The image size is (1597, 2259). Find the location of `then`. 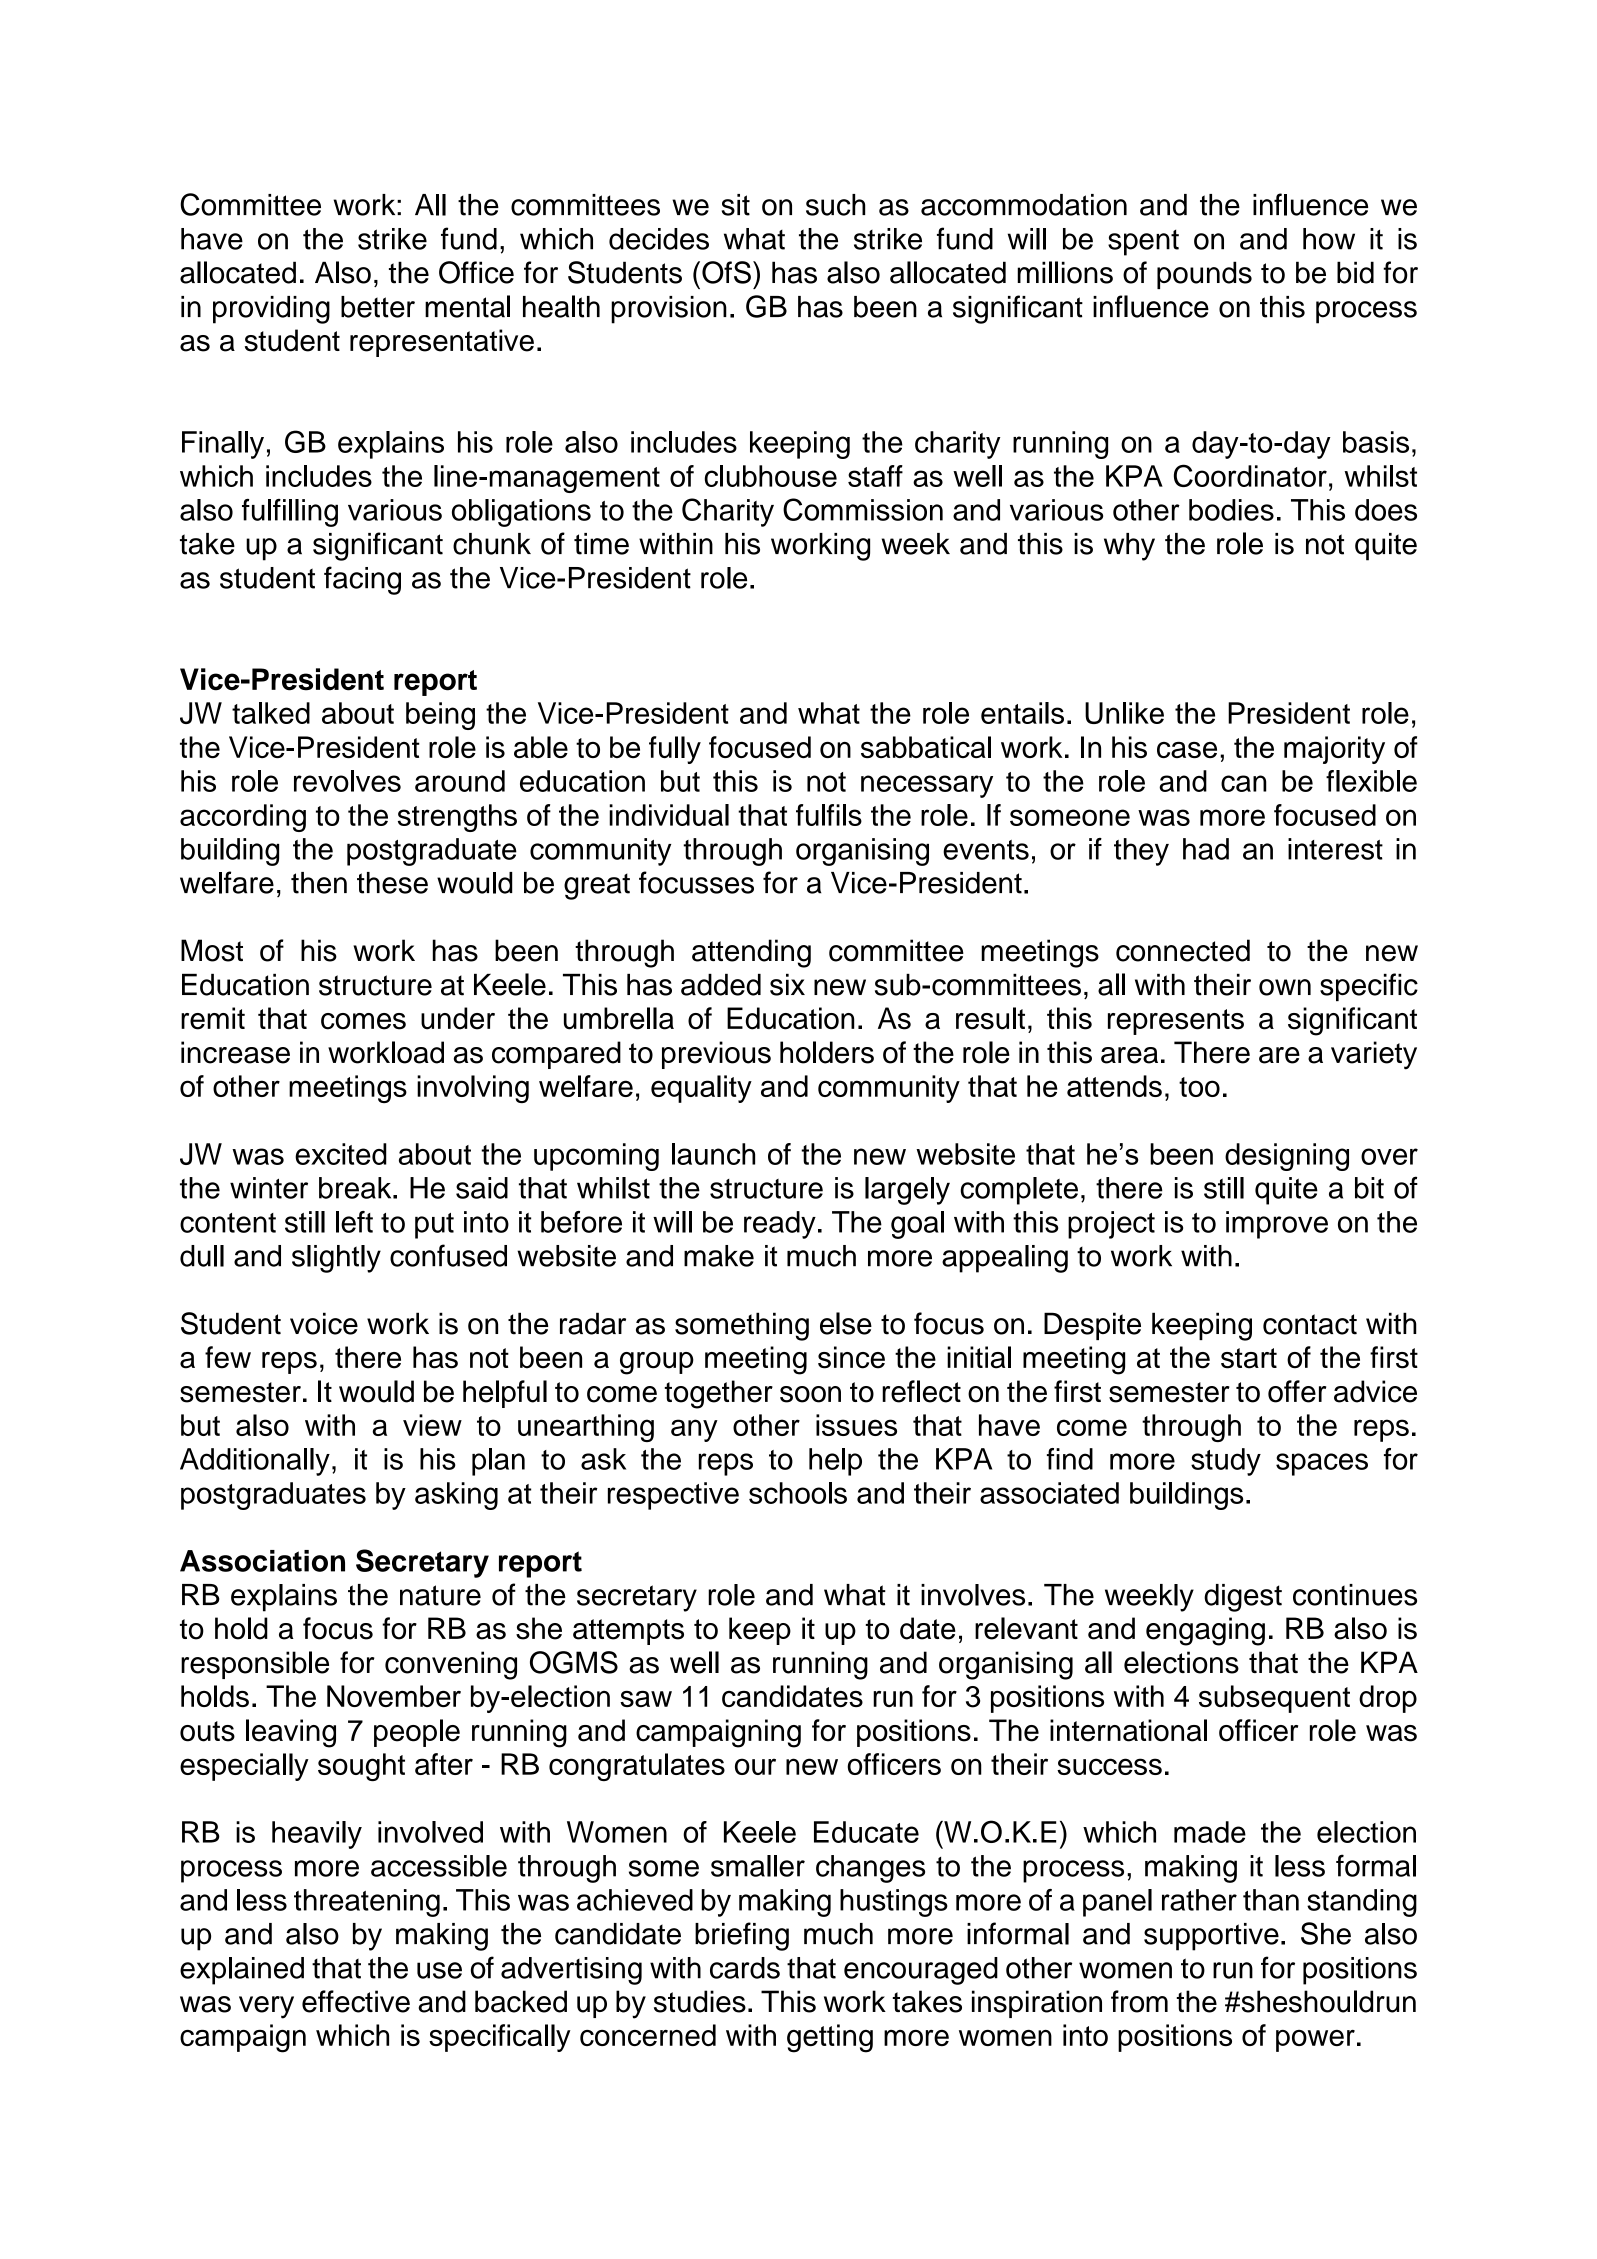

then is located at coordinates (319, 883).
